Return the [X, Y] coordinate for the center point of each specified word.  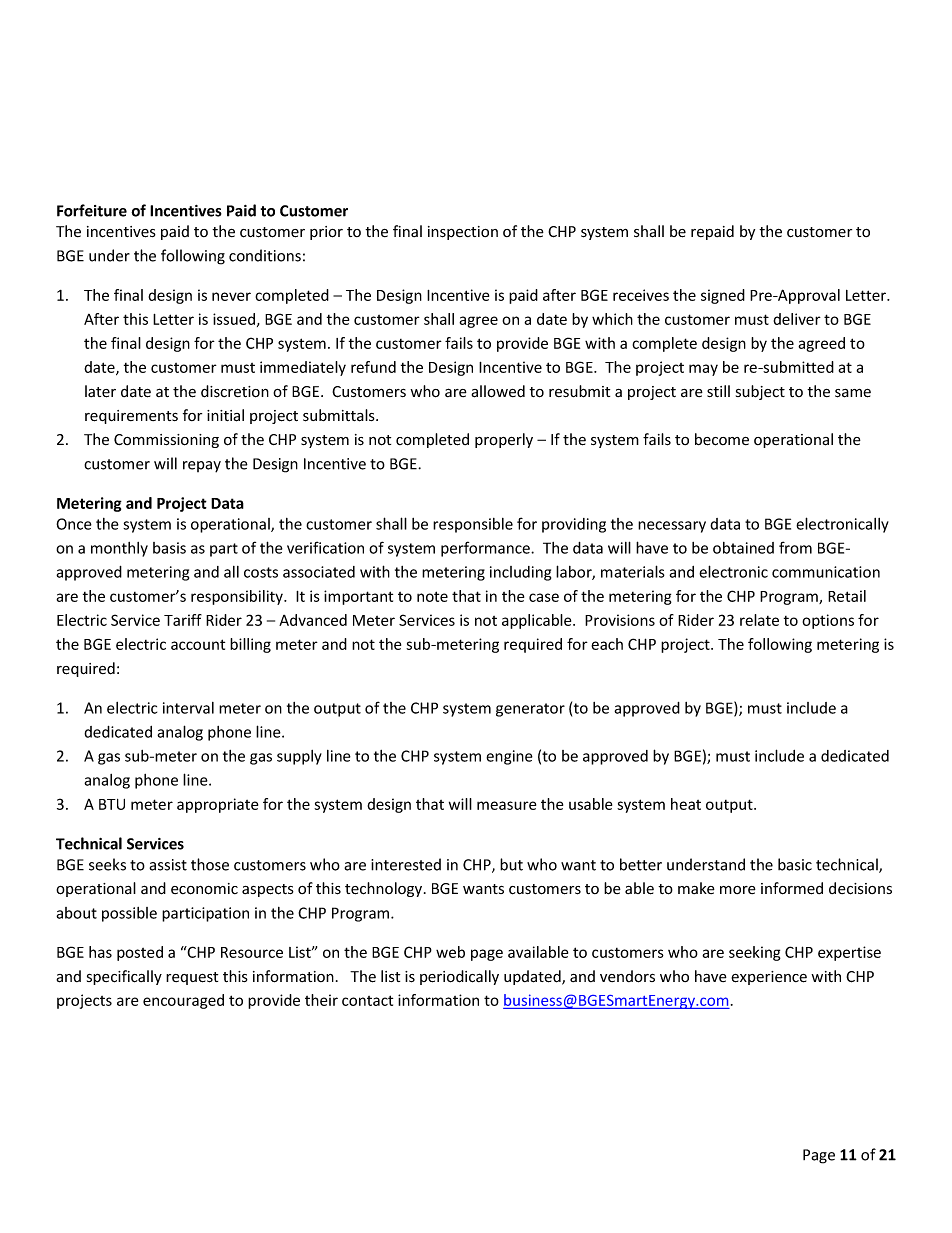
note [432, 596]
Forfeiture [92, 210]
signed [723, 296]
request [192, 978]
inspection [463, 233]
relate [759, 620]
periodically [459, 977]
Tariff [183, 620]
